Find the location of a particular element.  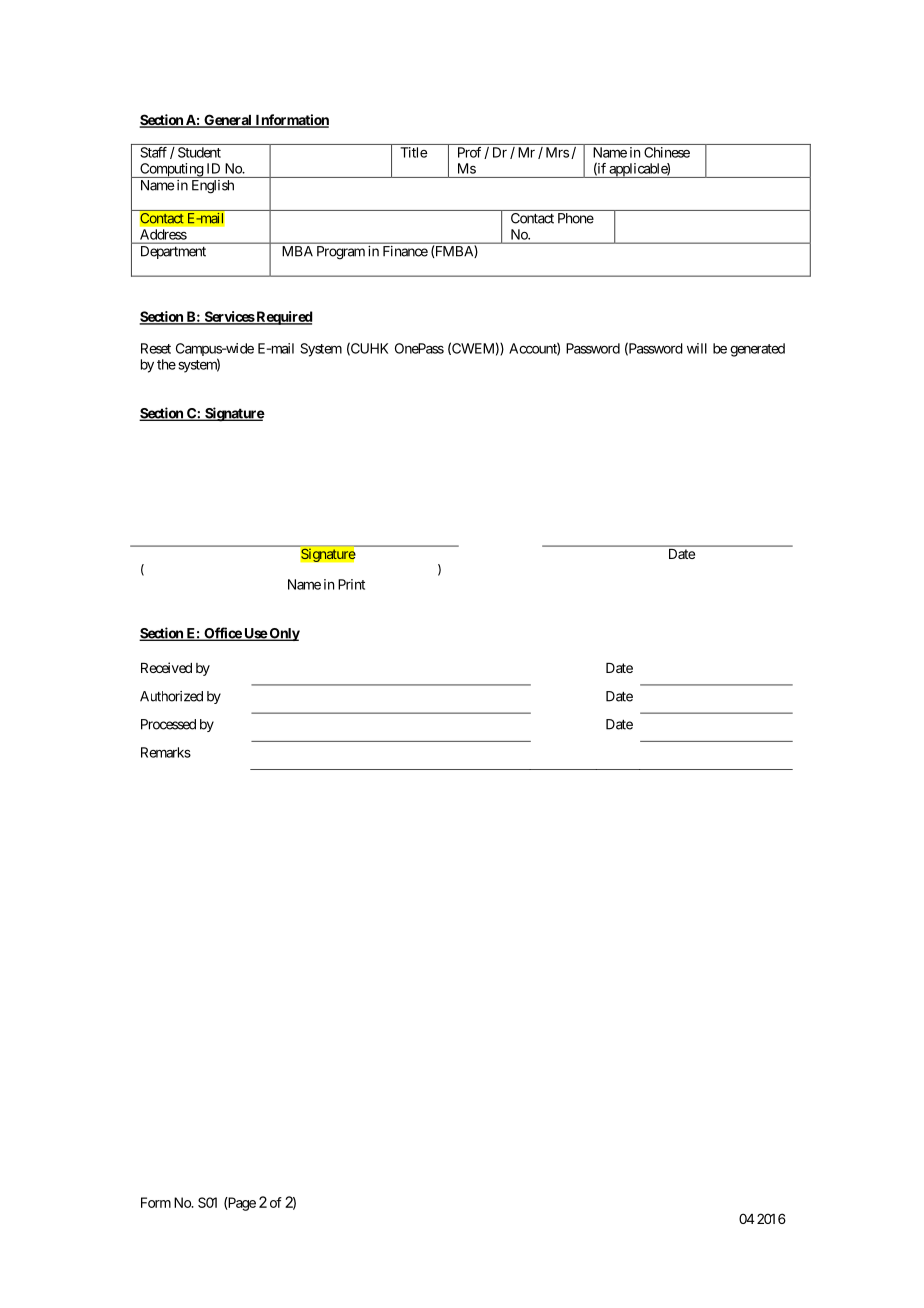

Chinese is located at coordinates (667, 152).
